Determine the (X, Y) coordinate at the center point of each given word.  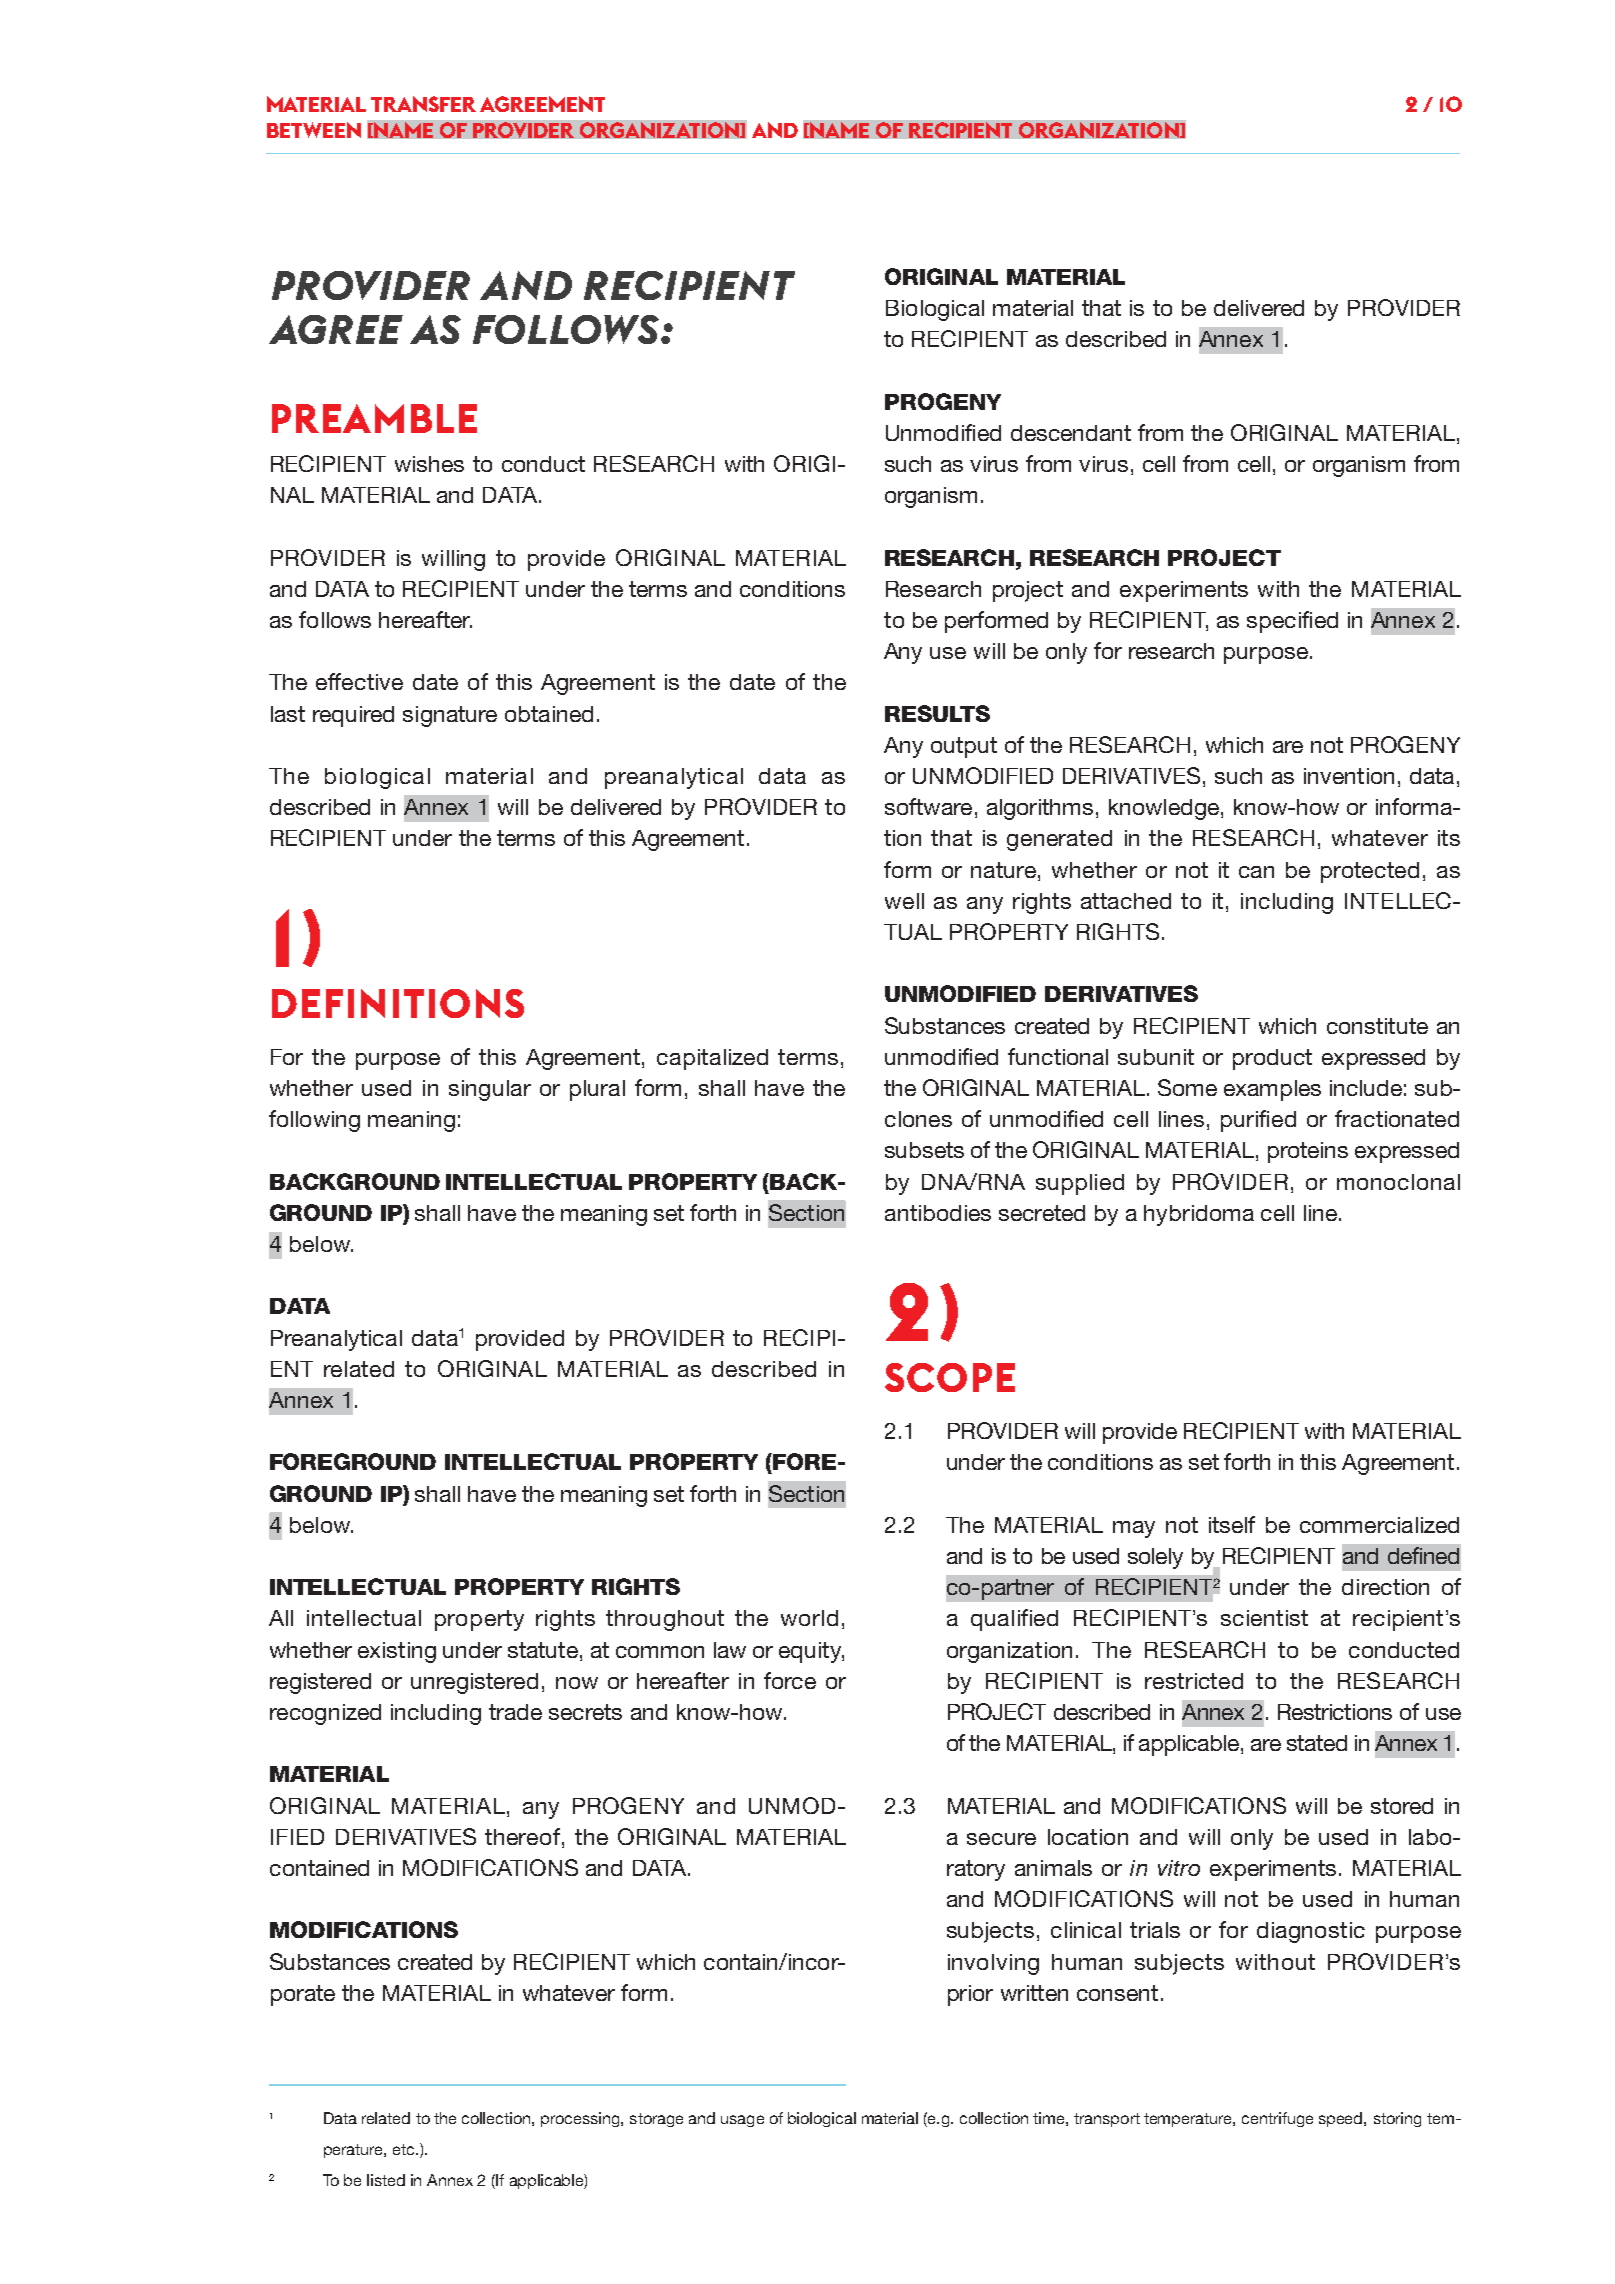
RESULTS (937, 713)
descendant (1071, 433)
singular (490, 1090)
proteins (1308, 1152)
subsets (924, 1150)
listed (386, 2180)
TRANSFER (423, 104)
